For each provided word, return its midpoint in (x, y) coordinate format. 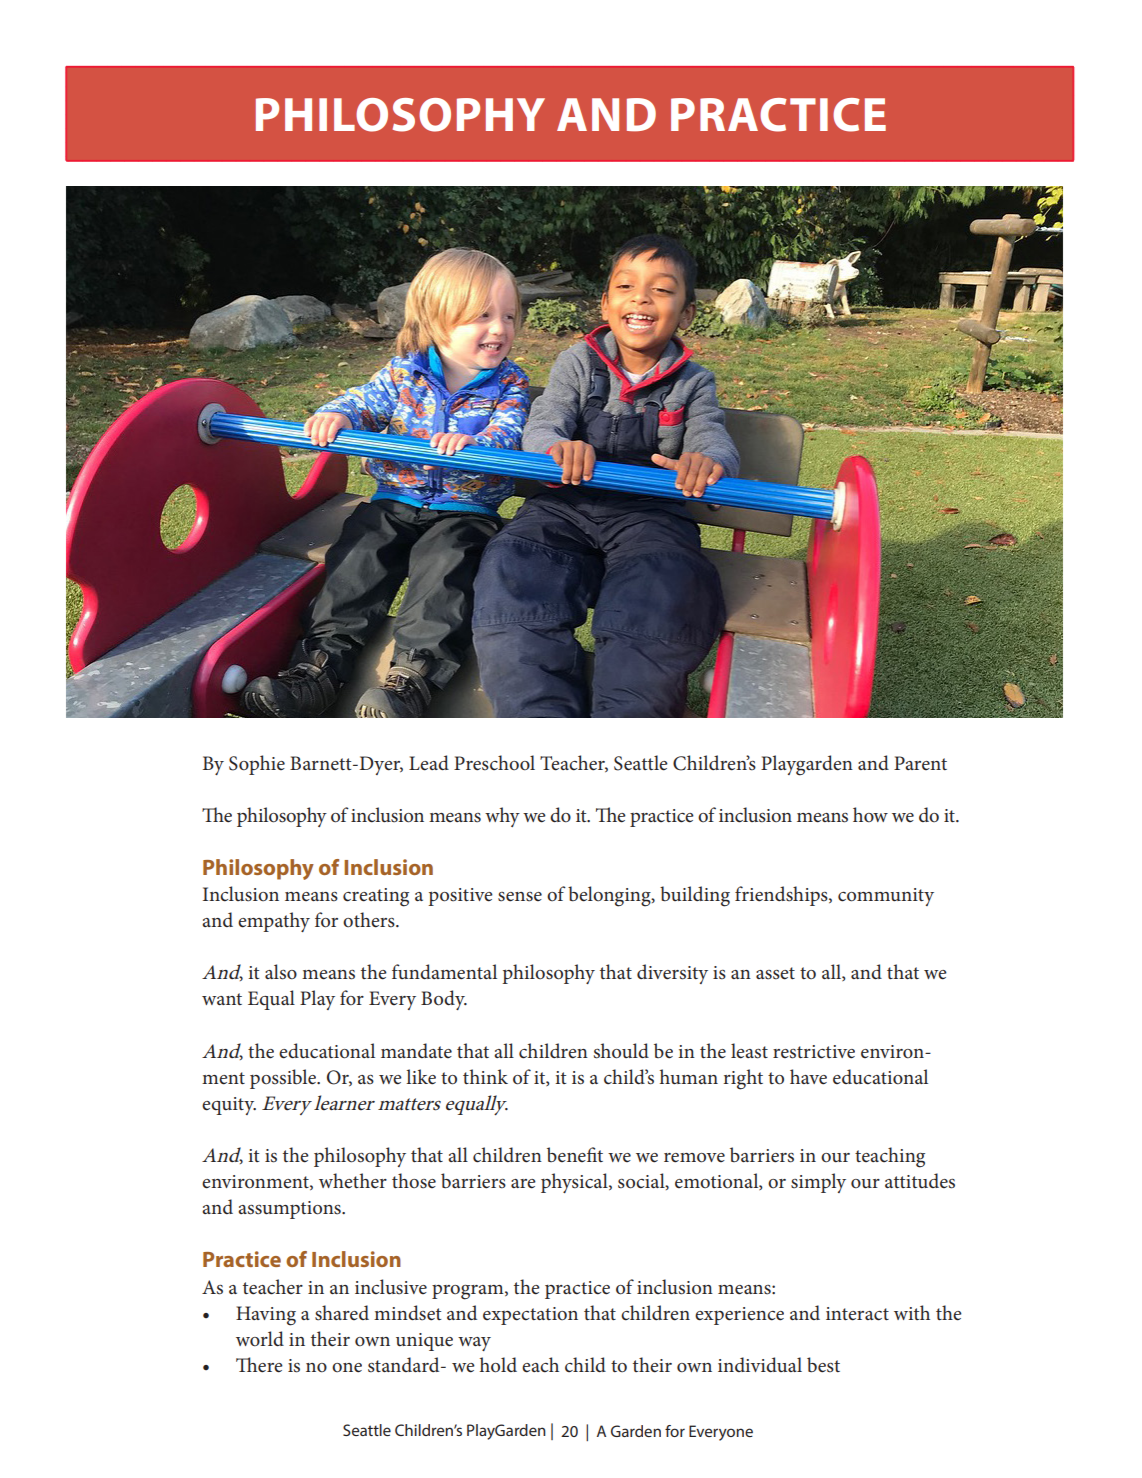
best (823, 1365)
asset (775, 973)
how (870, 815)
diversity (672, 974)
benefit (575, 1154)
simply (818, 1183)
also (281, 972)
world (260, 1339)
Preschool (494, 763)
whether (353, 1181)
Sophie (257, 765)
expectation (530, 1316)
